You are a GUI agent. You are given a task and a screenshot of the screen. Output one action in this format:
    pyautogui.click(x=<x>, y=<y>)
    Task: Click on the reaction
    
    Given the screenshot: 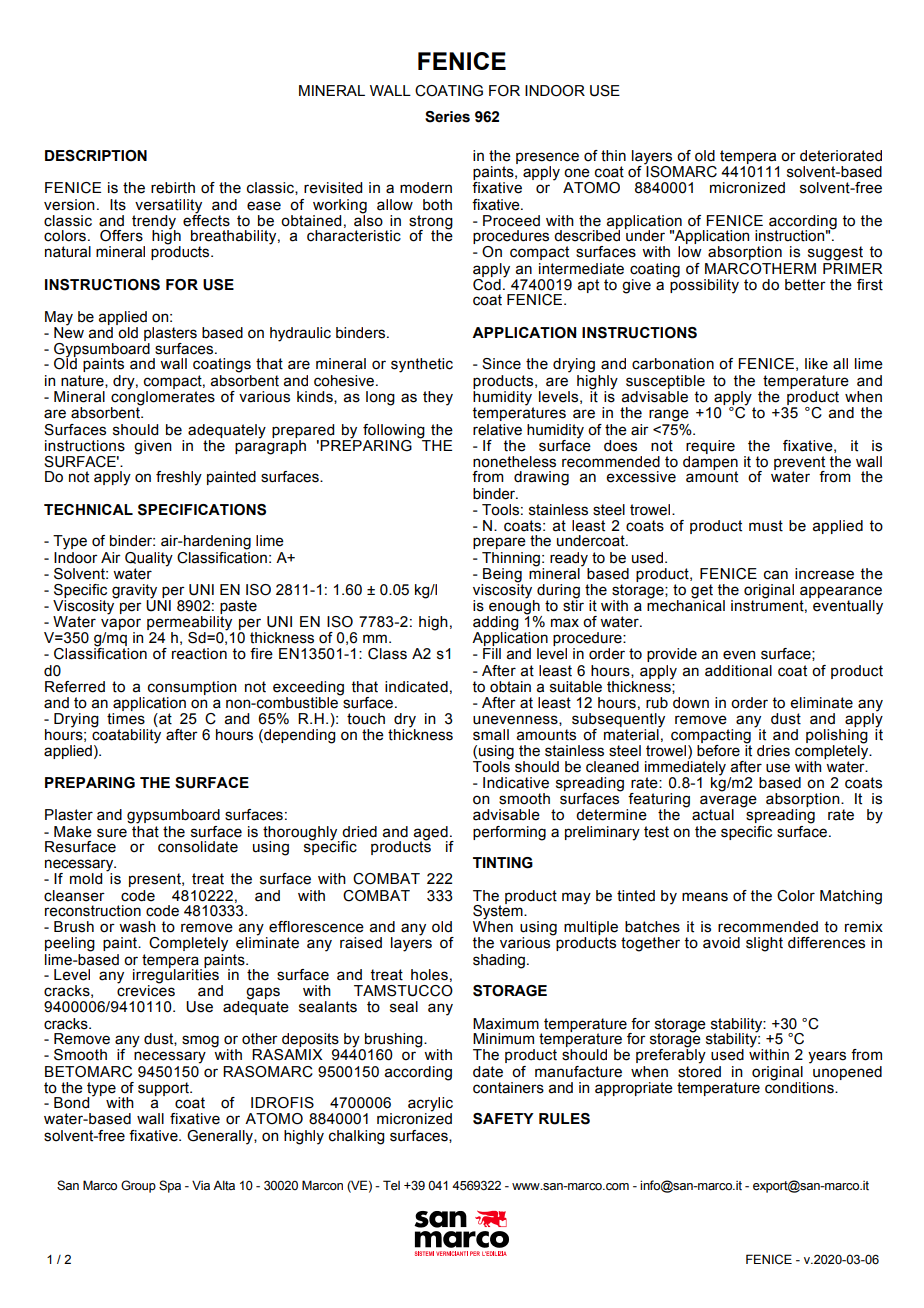 What is the action you would take?
    pyautogui.click(x=199, y=654)
